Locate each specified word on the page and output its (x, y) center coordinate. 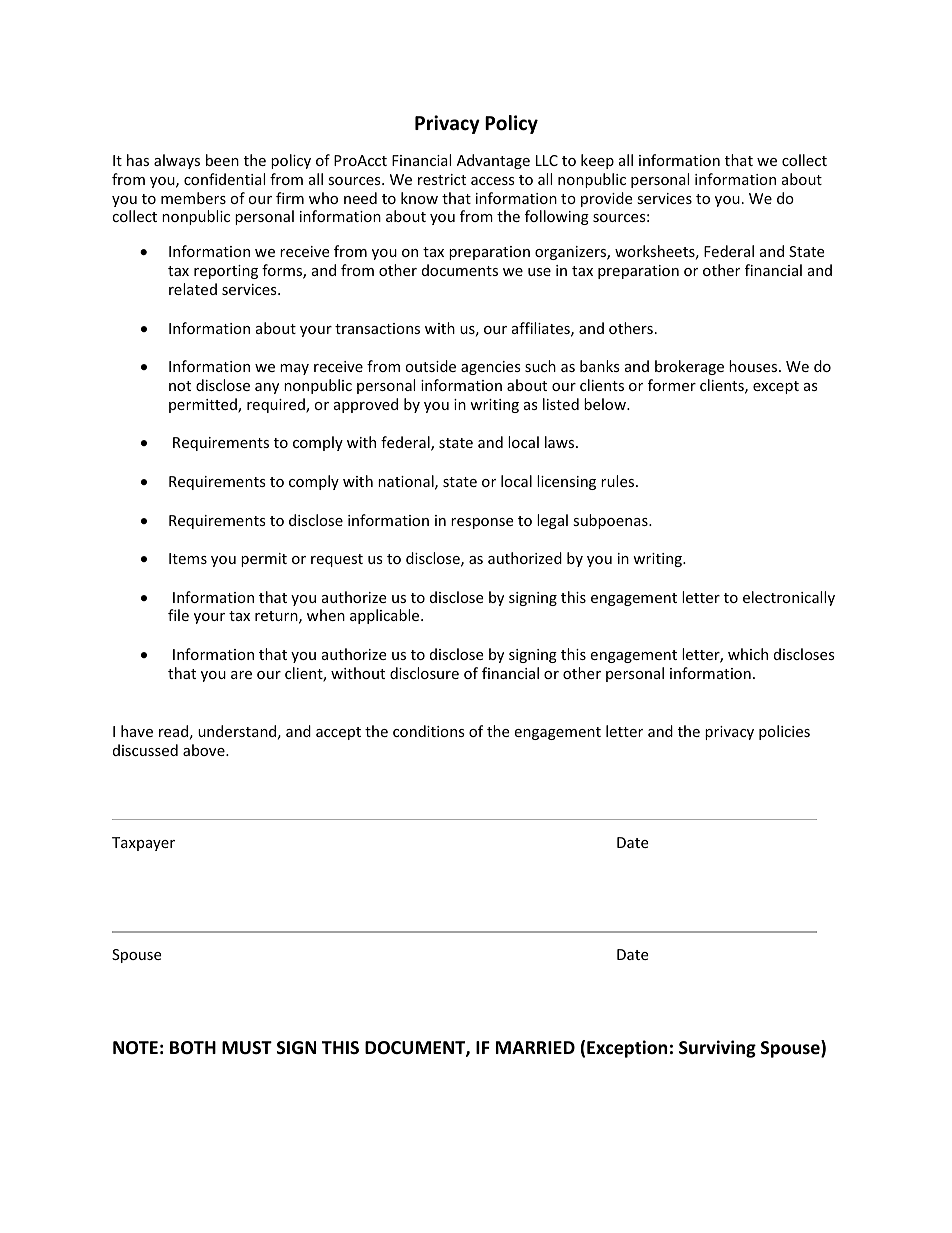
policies (784, 732)
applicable (386, 616)
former (672, 385)
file (178, 615)
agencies (491, 368)
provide (606, 199)
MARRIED (535, 1047)
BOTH (193, 1047)
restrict (442, 179)
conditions (429, 731)
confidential (224, 179)
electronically (789, 598)
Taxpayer (143, 844)
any (267, 388)
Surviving (717, 1049)
